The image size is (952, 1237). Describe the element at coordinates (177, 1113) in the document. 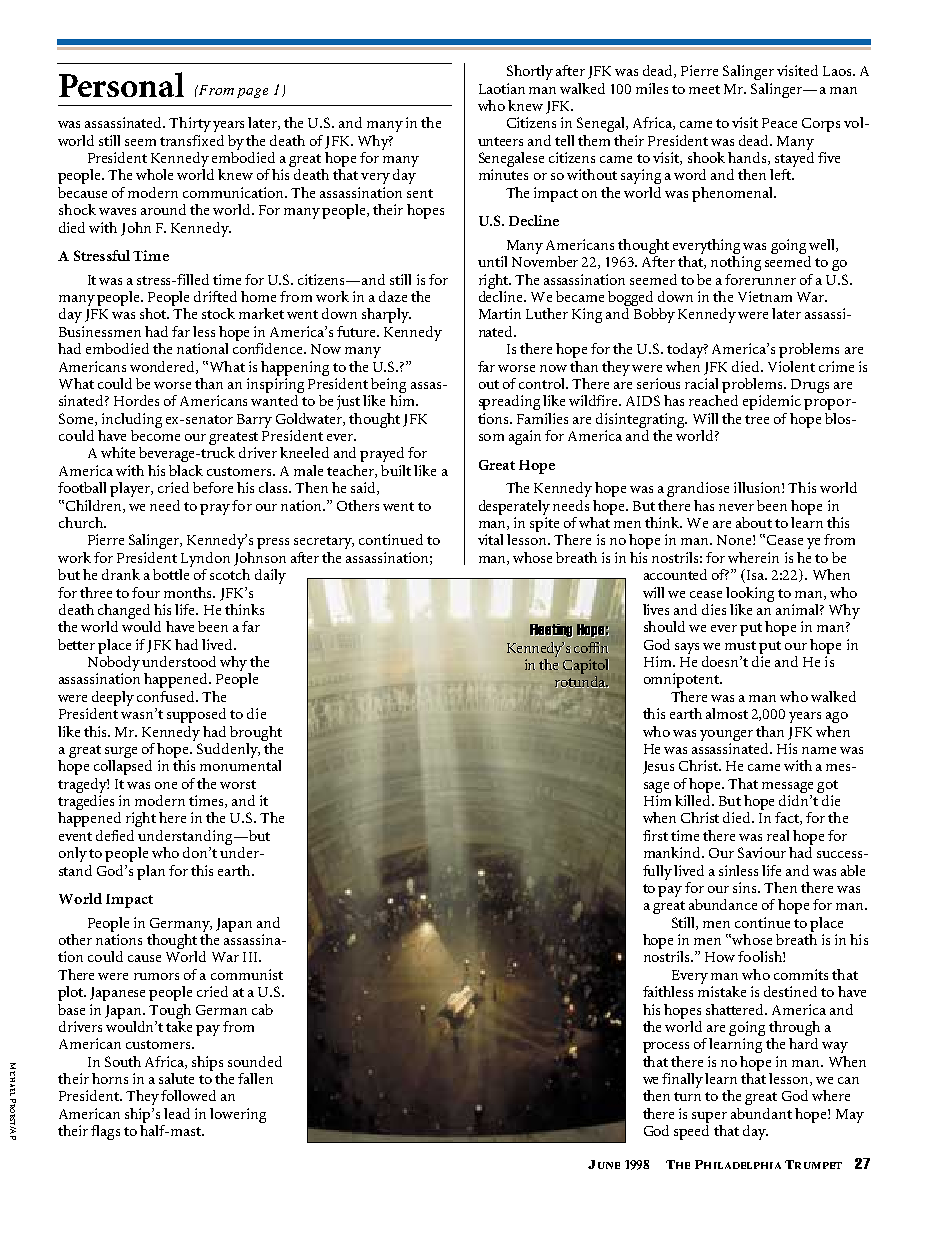

I see `lead` at that location.
